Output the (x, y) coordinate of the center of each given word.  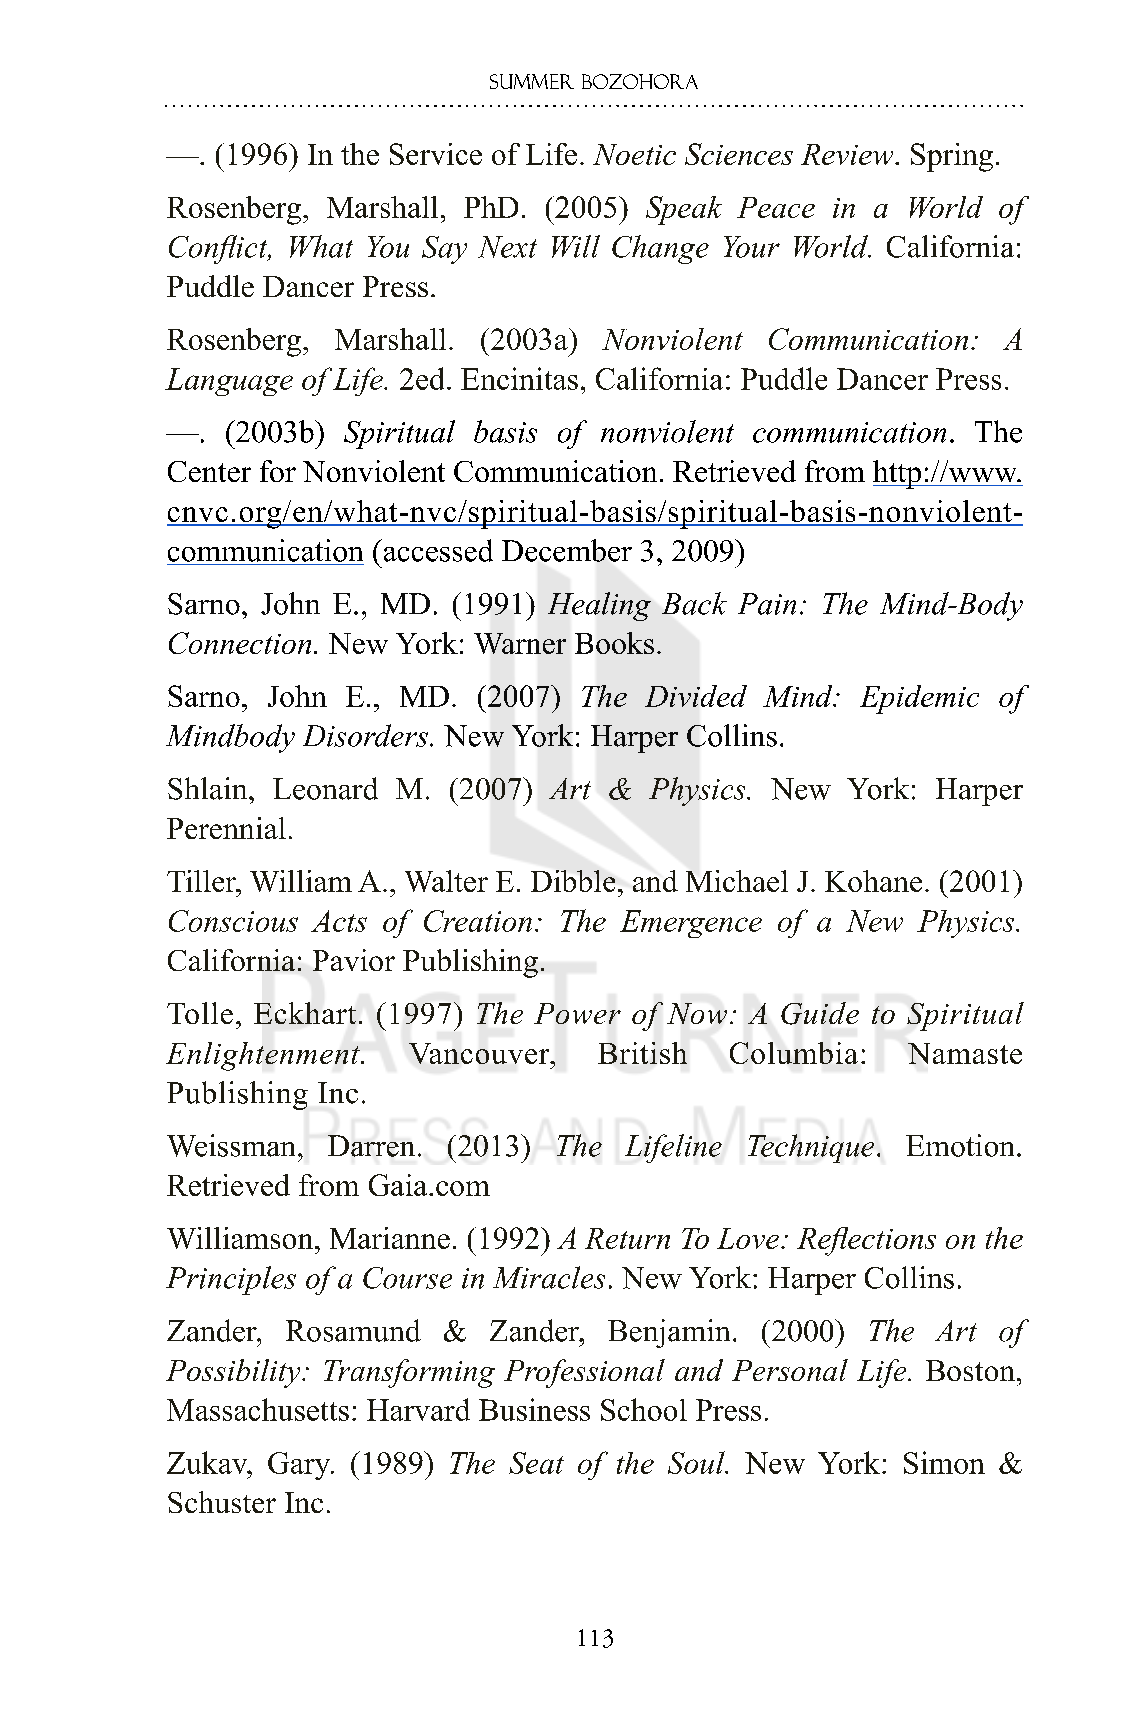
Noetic (634, 154)
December (567, 550)
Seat (536, 1463)
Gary (300, 1466)
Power (577, 1013)
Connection (240, 643)
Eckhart (305, 1013)
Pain (767, 604)
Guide (820, 1013)
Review (848, 154)
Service (436, 154)
